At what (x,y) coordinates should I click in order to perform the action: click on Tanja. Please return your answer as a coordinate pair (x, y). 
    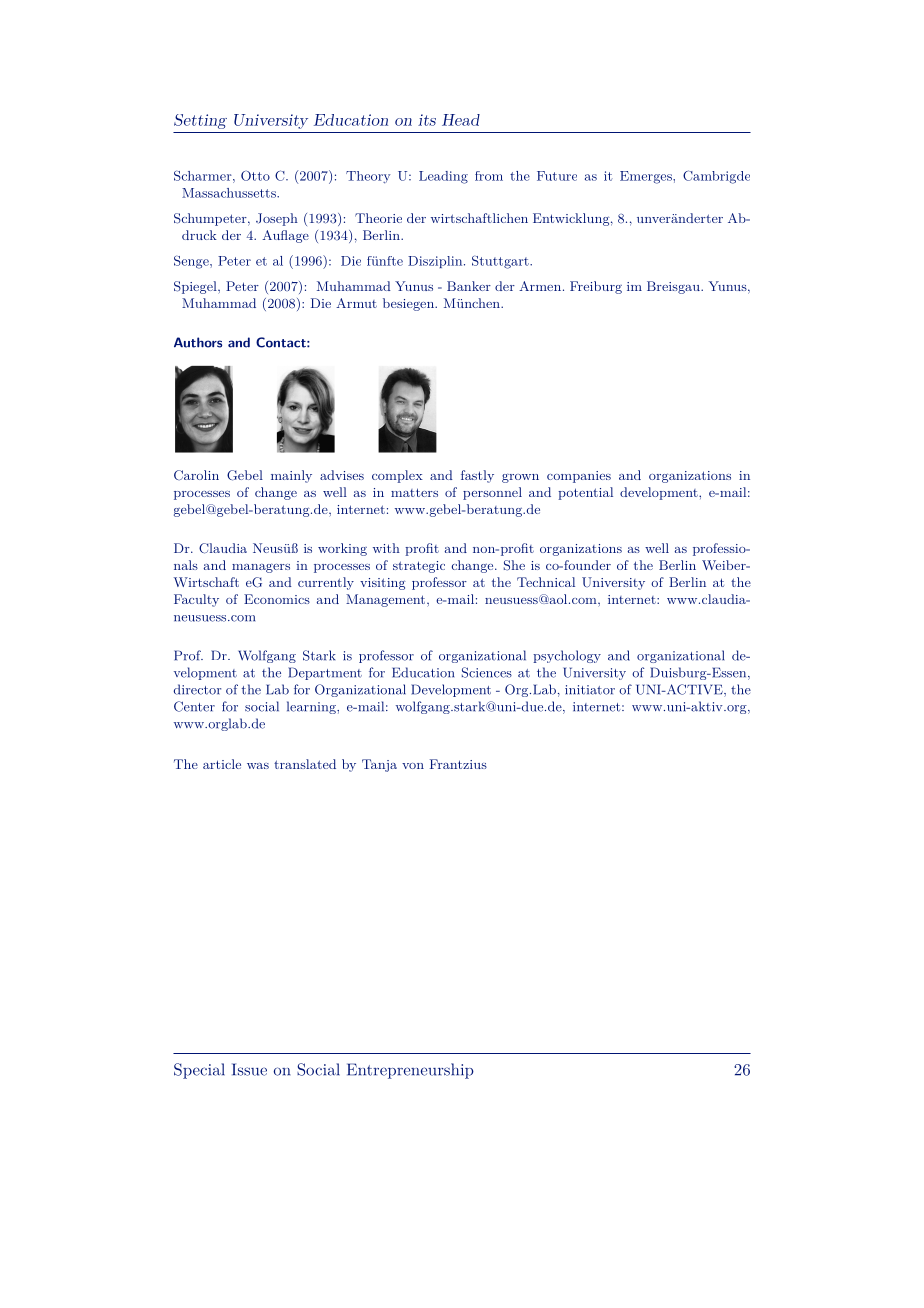
    Looking at the image, I should click on (379, 765).
